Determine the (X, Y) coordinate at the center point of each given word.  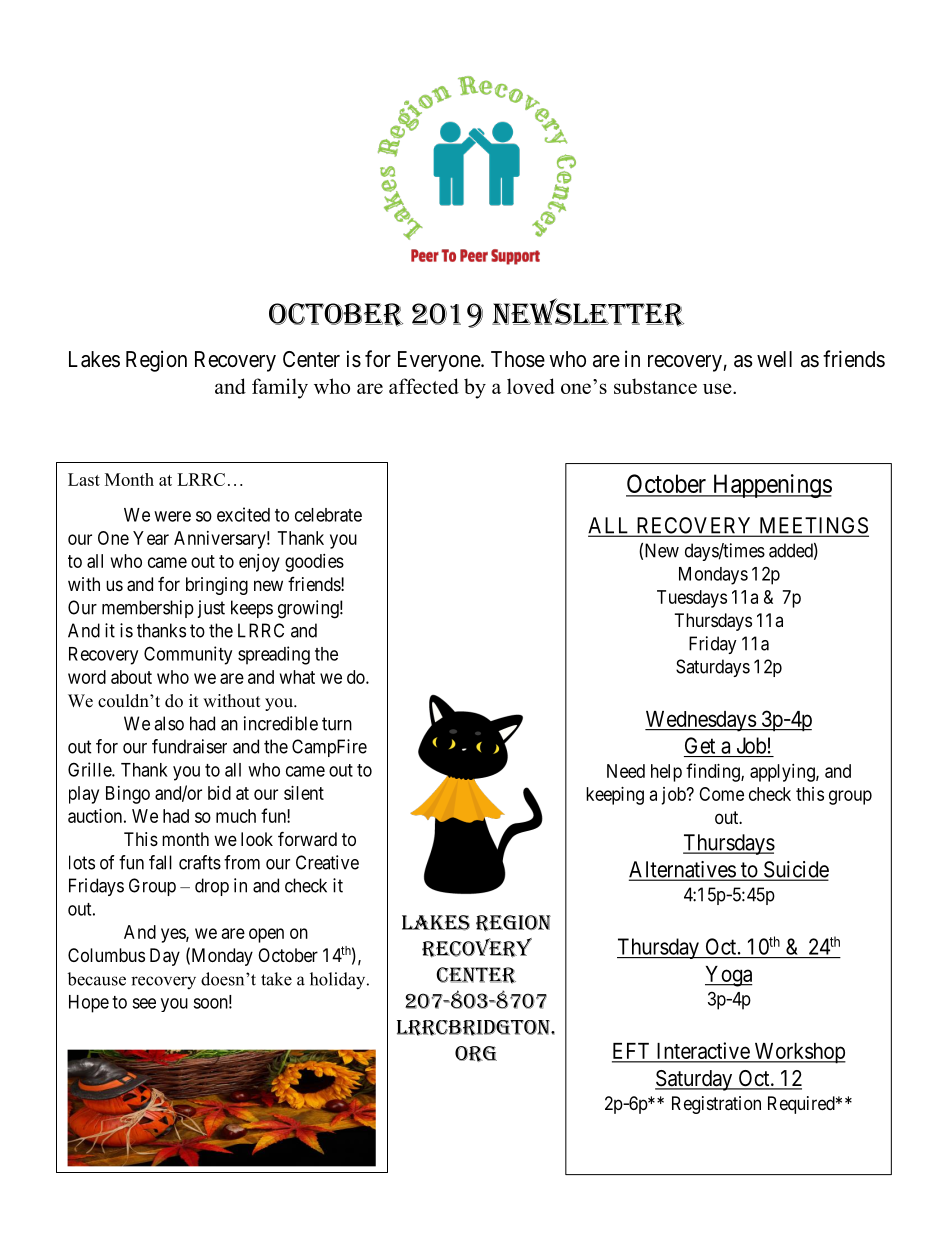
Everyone (440, 361)
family (280, 388)
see (144, 1003)
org (476, 1054)
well (774, 359)
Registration (716, 1105)
